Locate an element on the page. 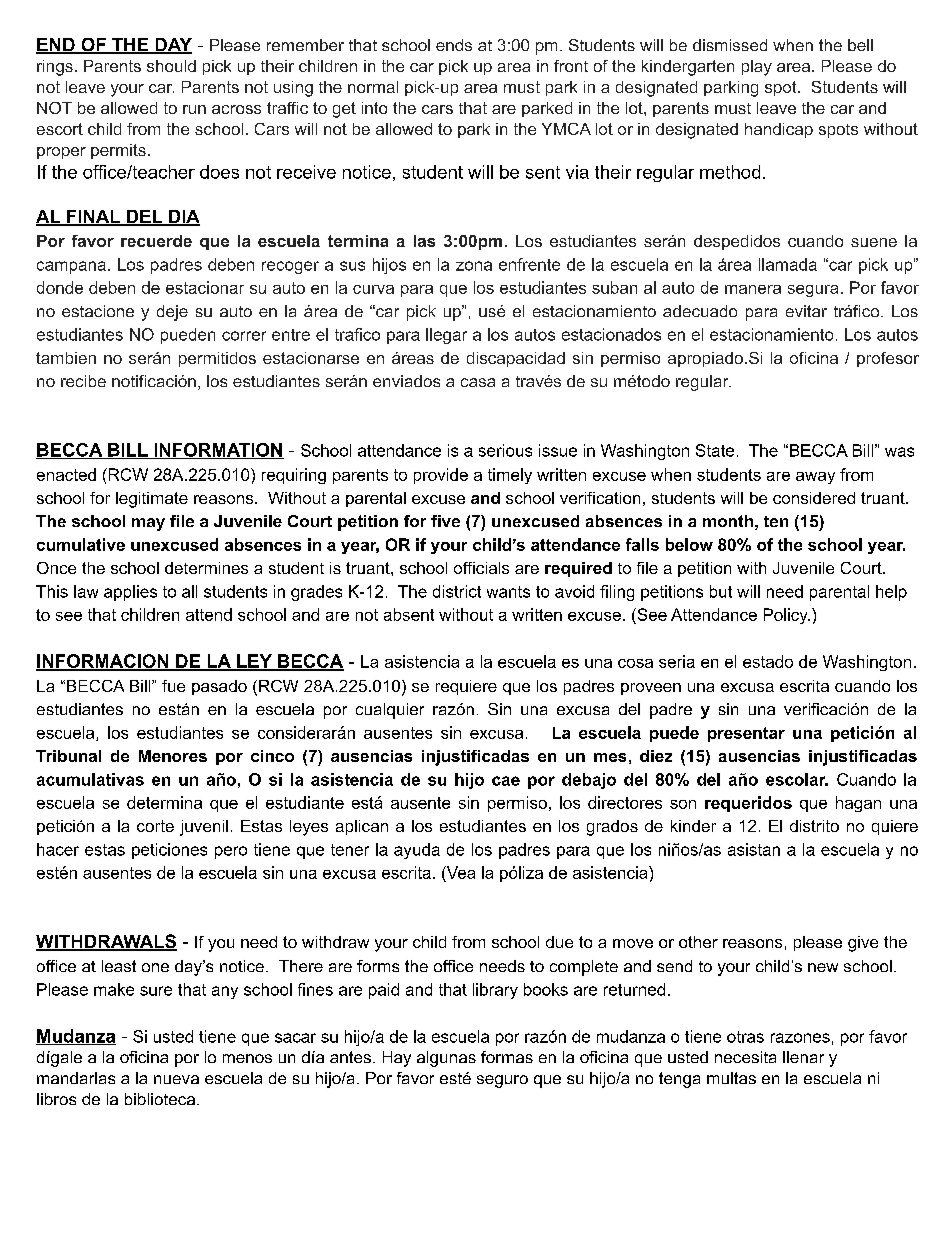 The width and height of the document is (952, 1233). Policy is located at coordinates (787, 616).
